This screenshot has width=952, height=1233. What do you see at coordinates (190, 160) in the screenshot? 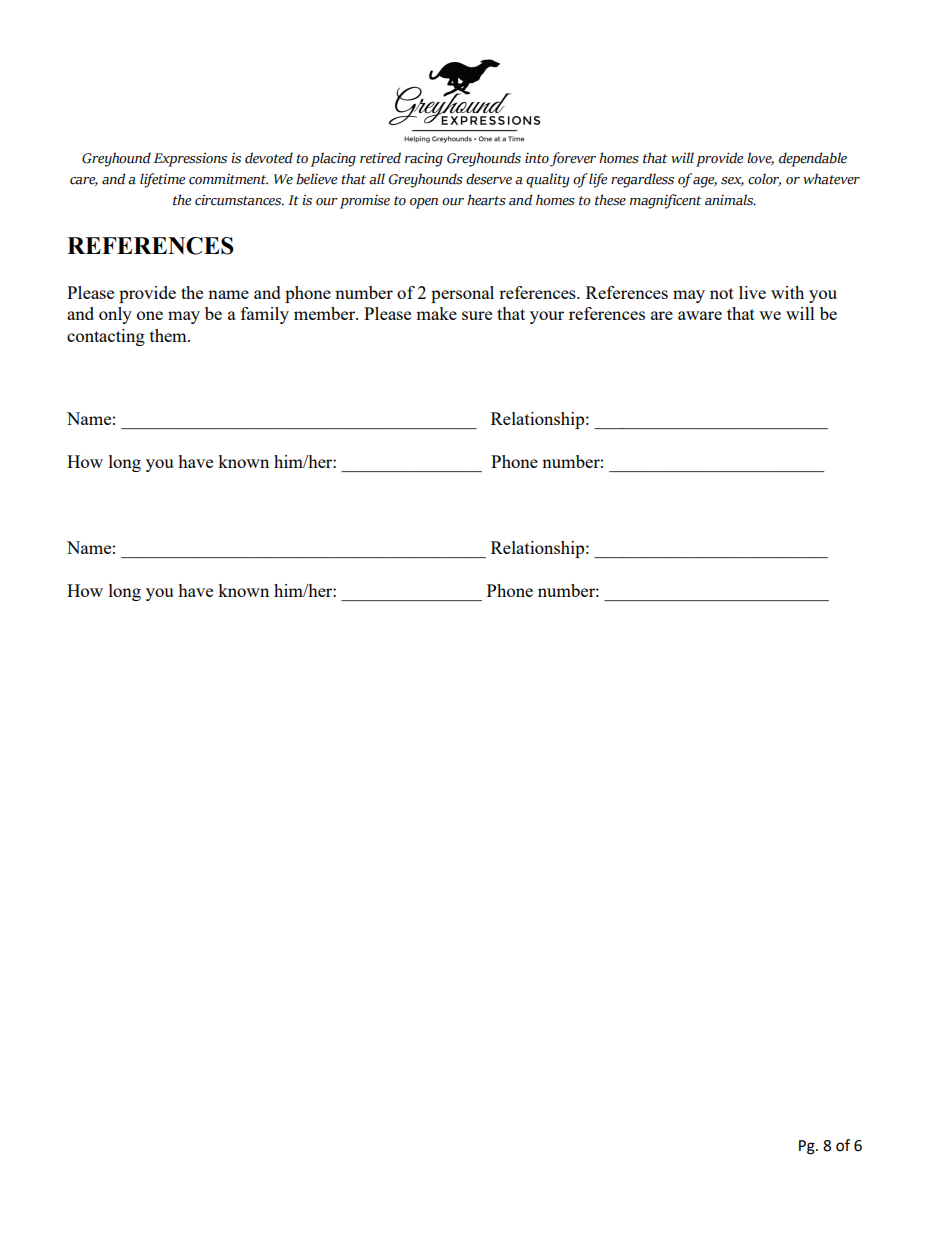
I see `Expressions` at bounding box center [190, 160].
